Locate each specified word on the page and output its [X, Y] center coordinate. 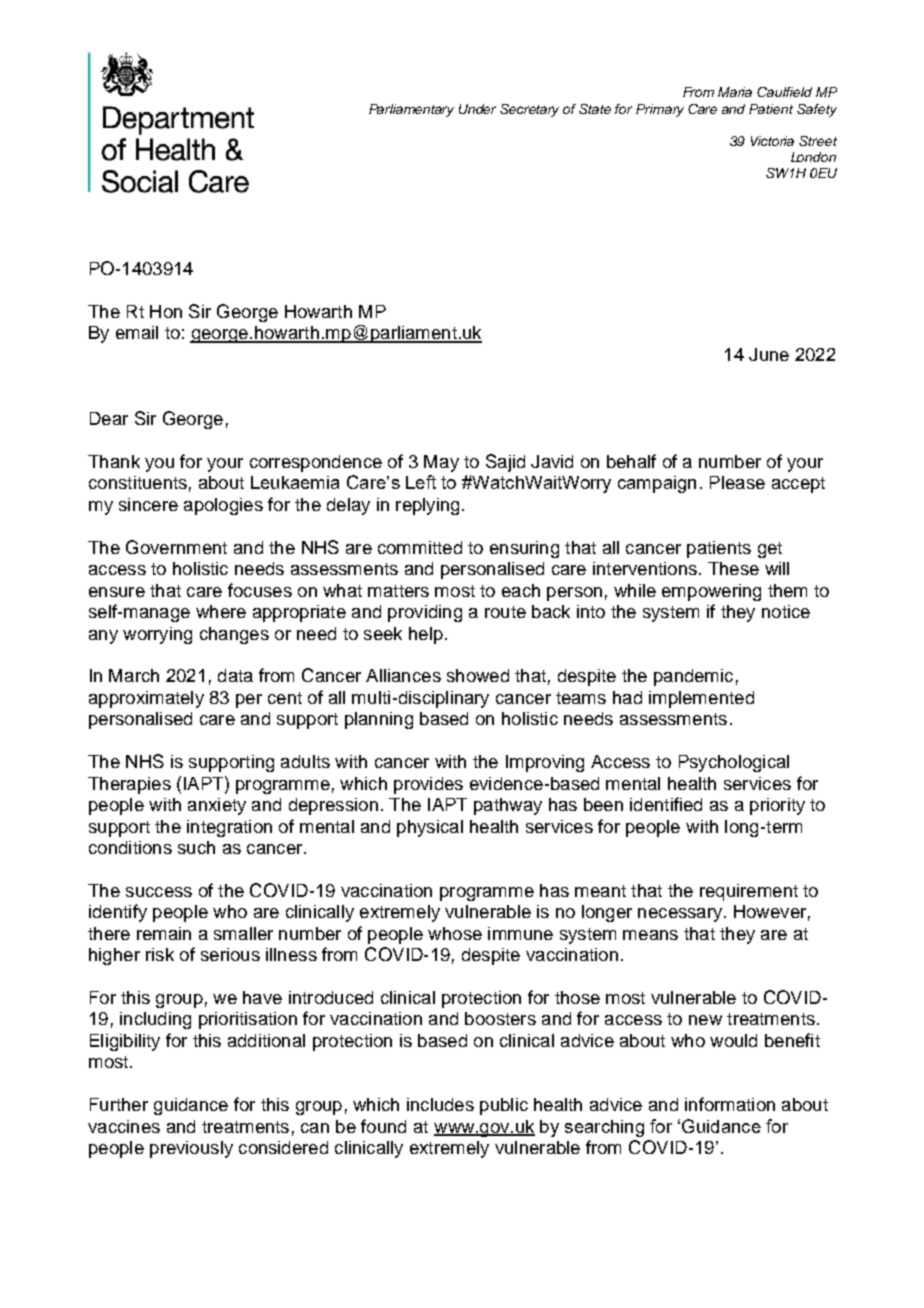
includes [440, 1104]
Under [477, 109]
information [730, 1104]
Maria [735, 92]
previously [191, 1149]
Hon [166, 311]
